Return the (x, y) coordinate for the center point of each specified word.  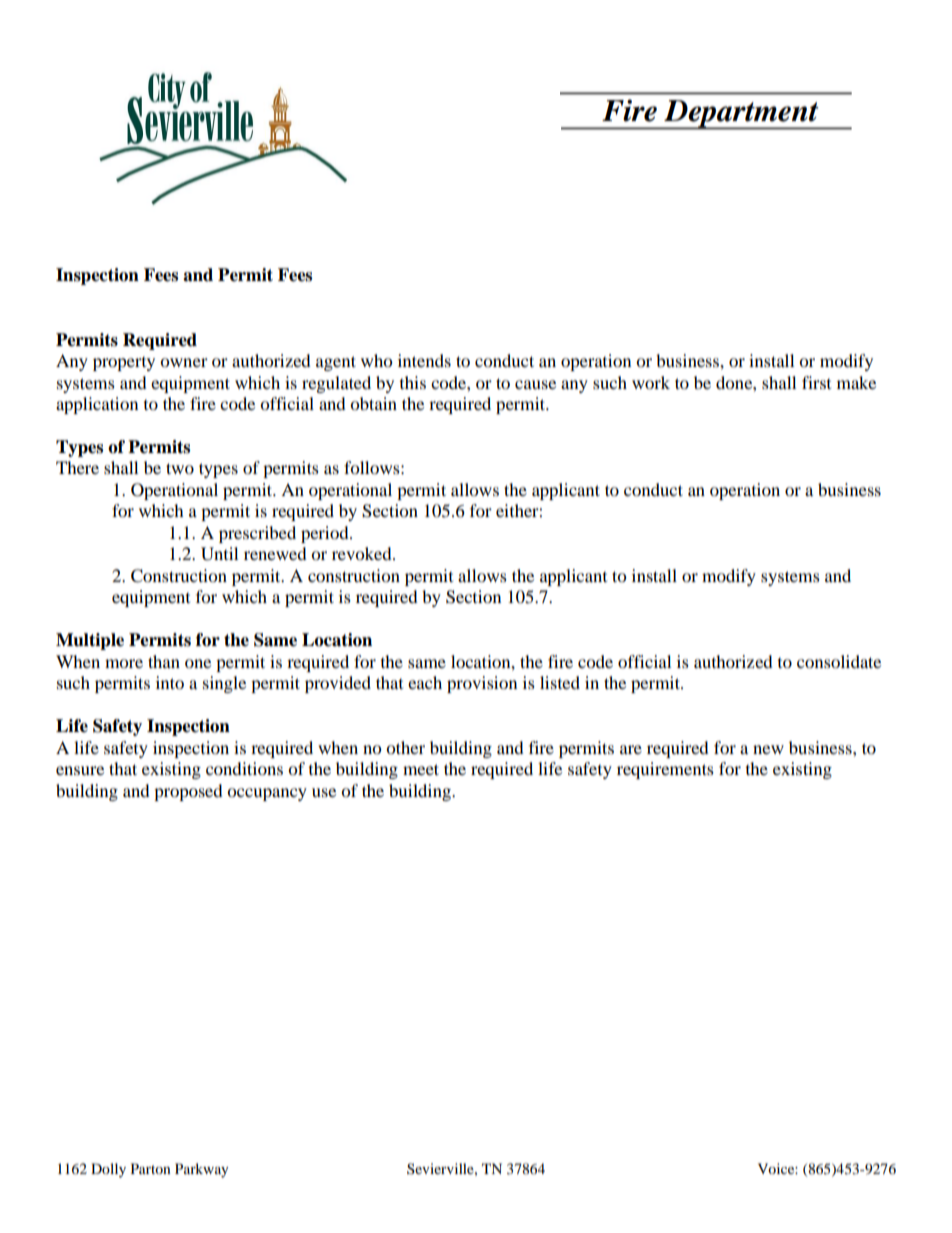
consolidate (839, 661)
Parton (151, 1168)
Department (741, 115)
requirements (665, 770)
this (413, 382)
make (856, 382)
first (816, 382)
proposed (188, 792)
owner (184, 362)
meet (421, 769)
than (164, 661)
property (124, 364)
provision (482, 684)
